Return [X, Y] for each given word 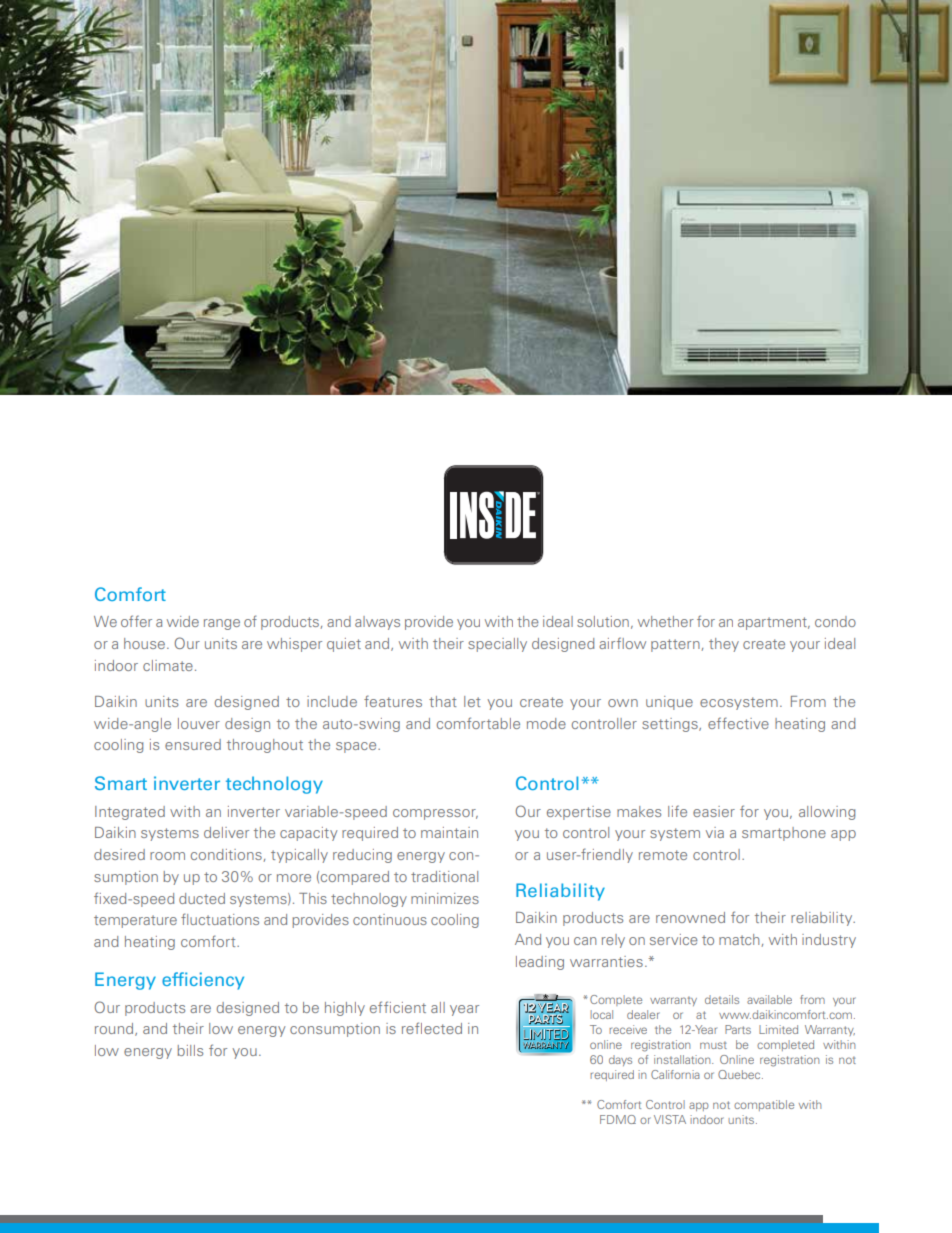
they [724, 645]
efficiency [203, 981]
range [222, 624]
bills [190, 1050]
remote [663, 855]
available [769, 999]
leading [540, 963]
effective [738, 723]
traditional [444, 876]
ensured [193, 744]
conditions [226, 854]
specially [497, 645]
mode [546, 723]
